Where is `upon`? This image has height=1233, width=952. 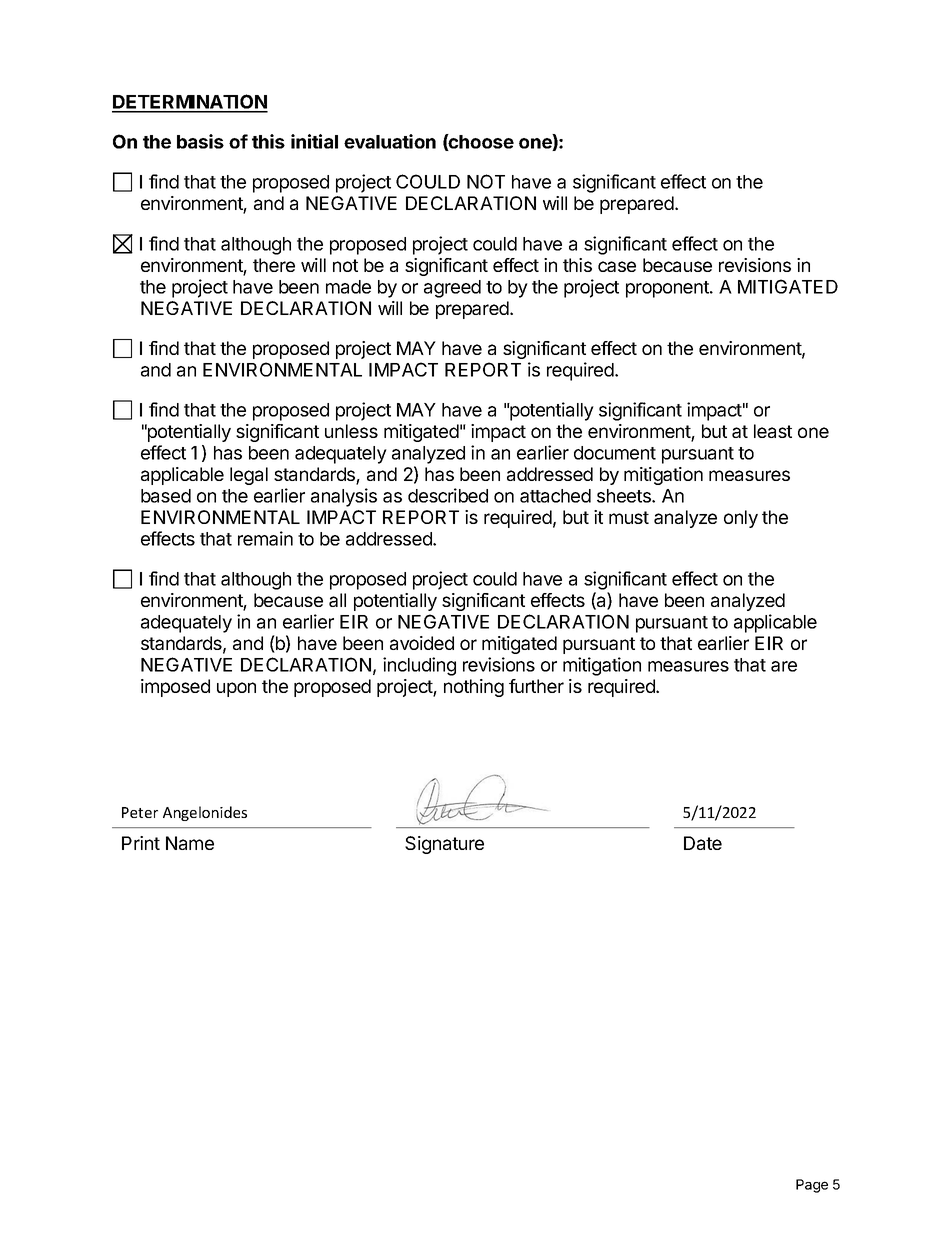
upon is located at coordinates (236, 689).
